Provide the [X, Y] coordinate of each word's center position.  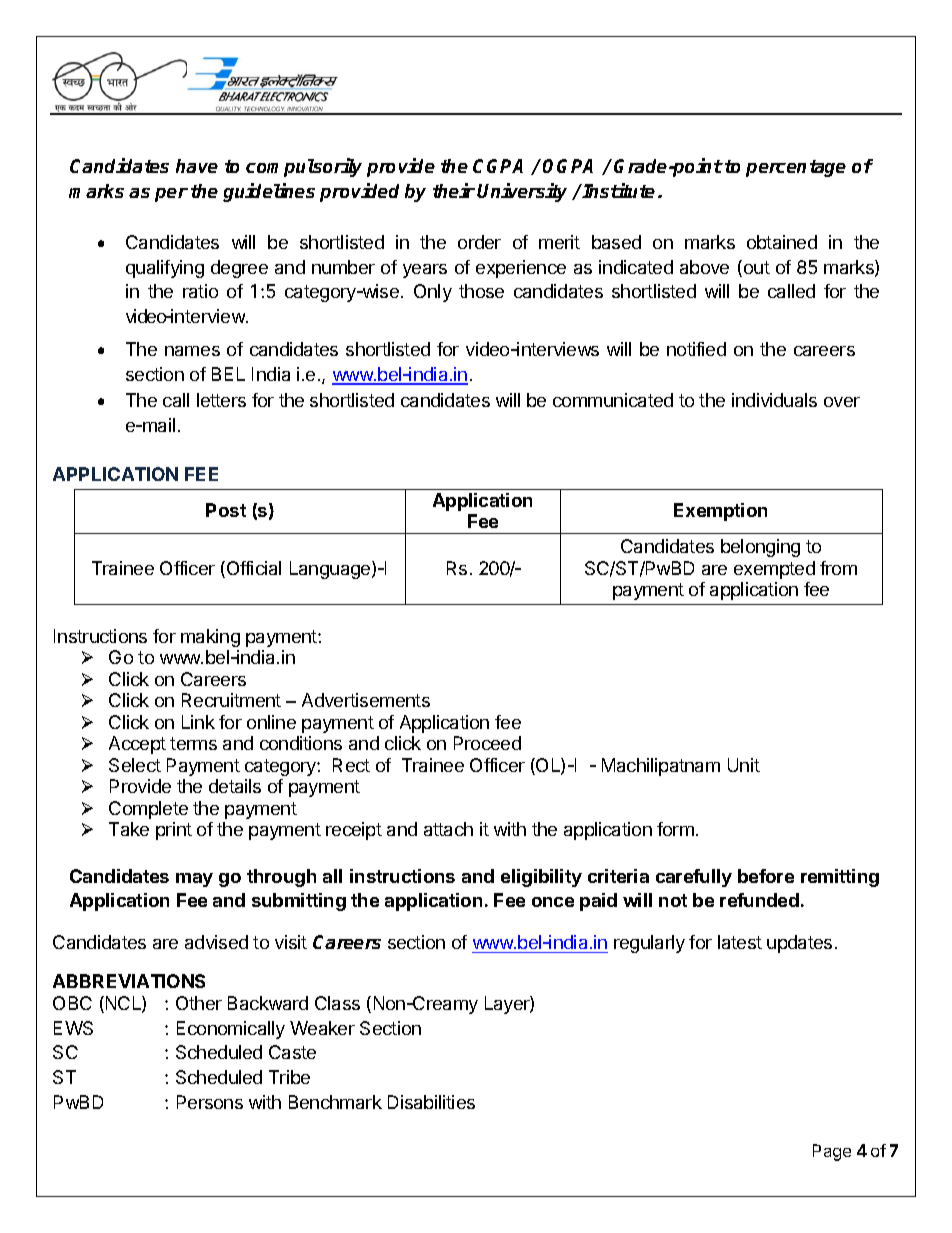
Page [832, 1152]
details [235, 786]
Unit [744, 765]
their [454, 190]
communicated [613, 400]
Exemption [720, 512]
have [197, 166]
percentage [796, 168]
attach [448, 829]
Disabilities [431, 1102]
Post [226, 510]
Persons [210, 1102]
